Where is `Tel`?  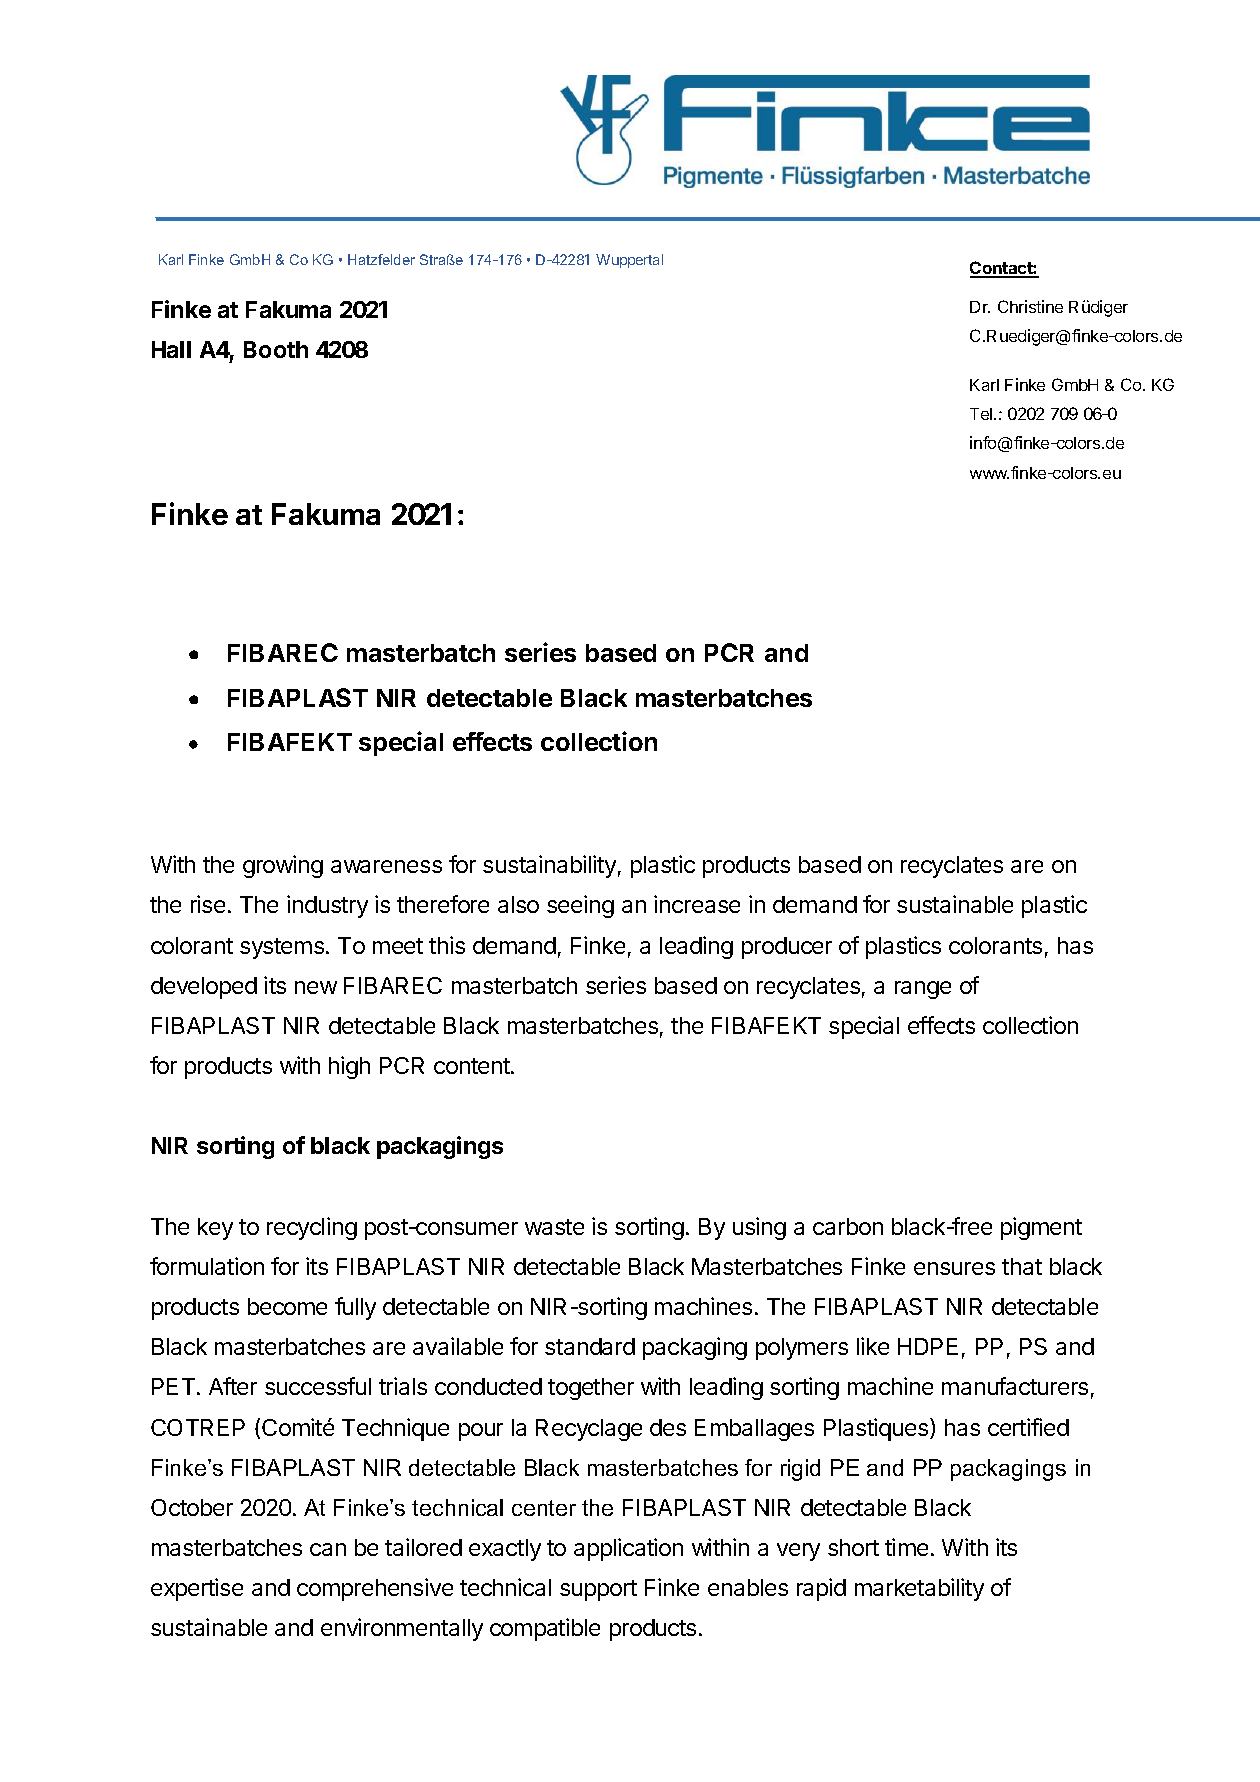 Tel is located at coordinates (982, 414).
